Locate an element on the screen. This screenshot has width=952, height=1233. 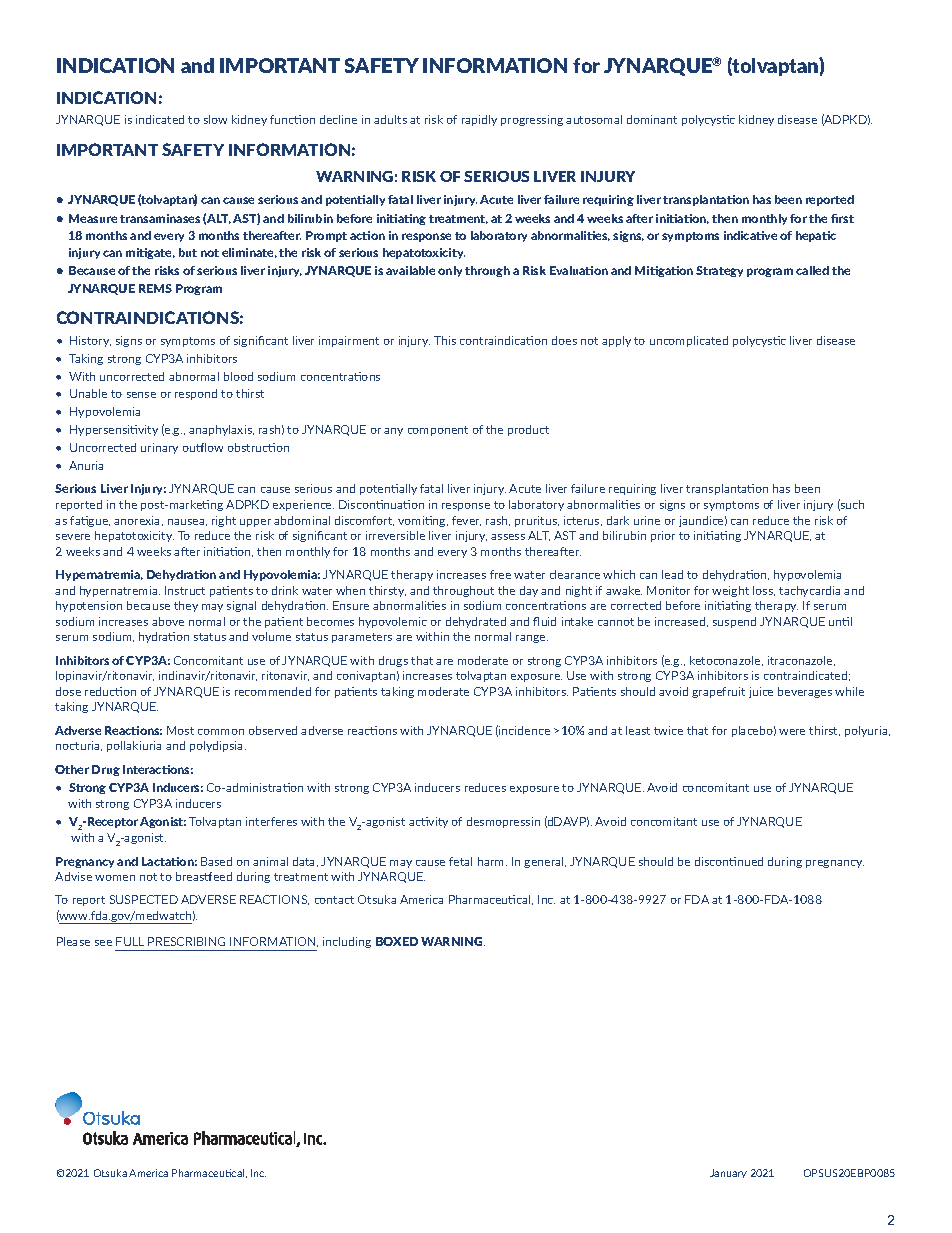
fever is located at coordinates (466, 521).
